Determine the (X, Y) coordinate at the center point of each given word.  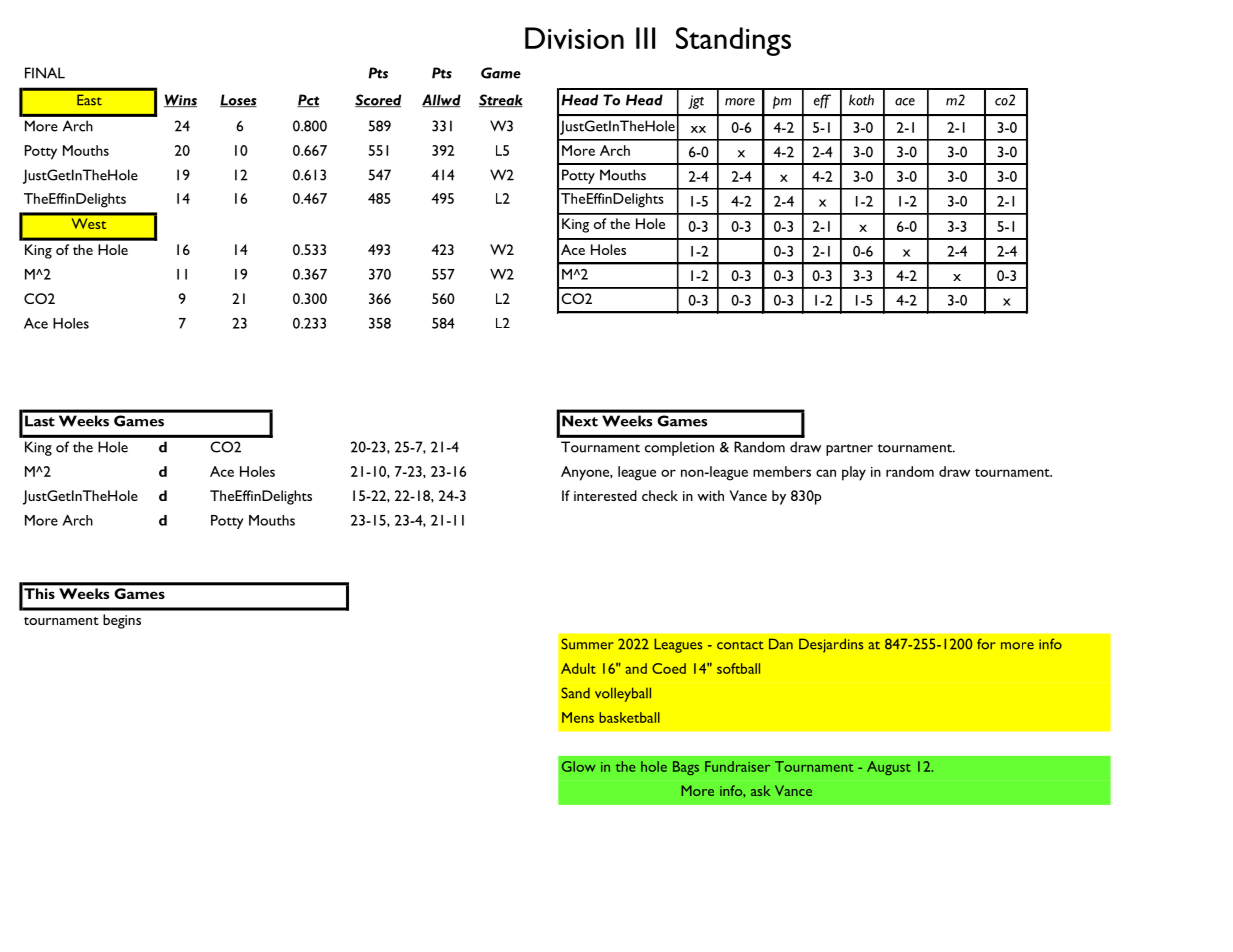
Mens (578, 717)
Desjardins (831, 645)
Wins (180, 100)
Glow (578, 766)
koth (861, 100)
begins (122, 621)
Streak (501, 100)
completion (679, 448)
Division (574, 38)
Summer (587, 644)
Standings (733, 41)
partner (849, 450)
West (89, 223)
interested (605, 495)
